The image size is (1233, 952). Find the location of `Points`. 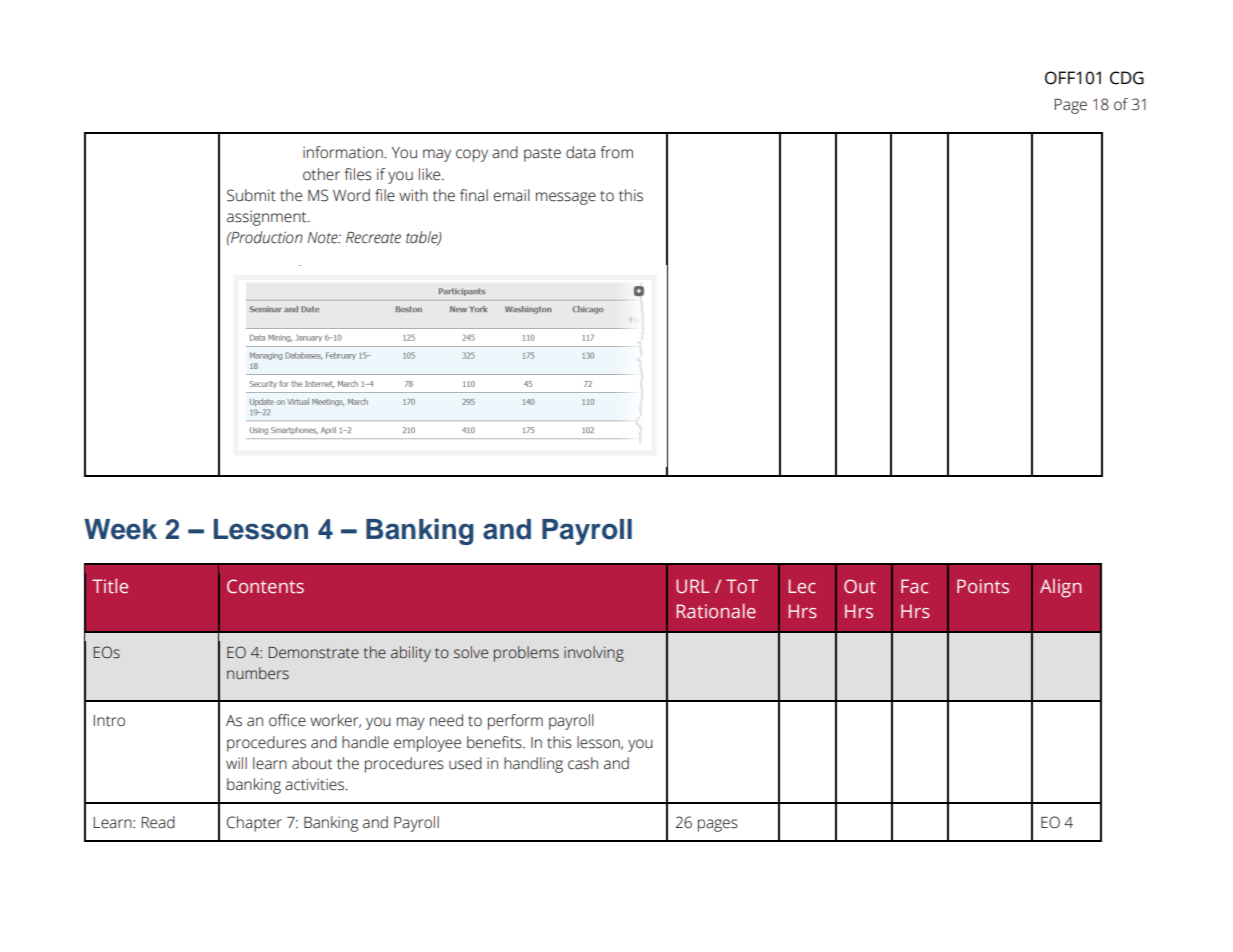

Points is located at coordinates (983, 586).
